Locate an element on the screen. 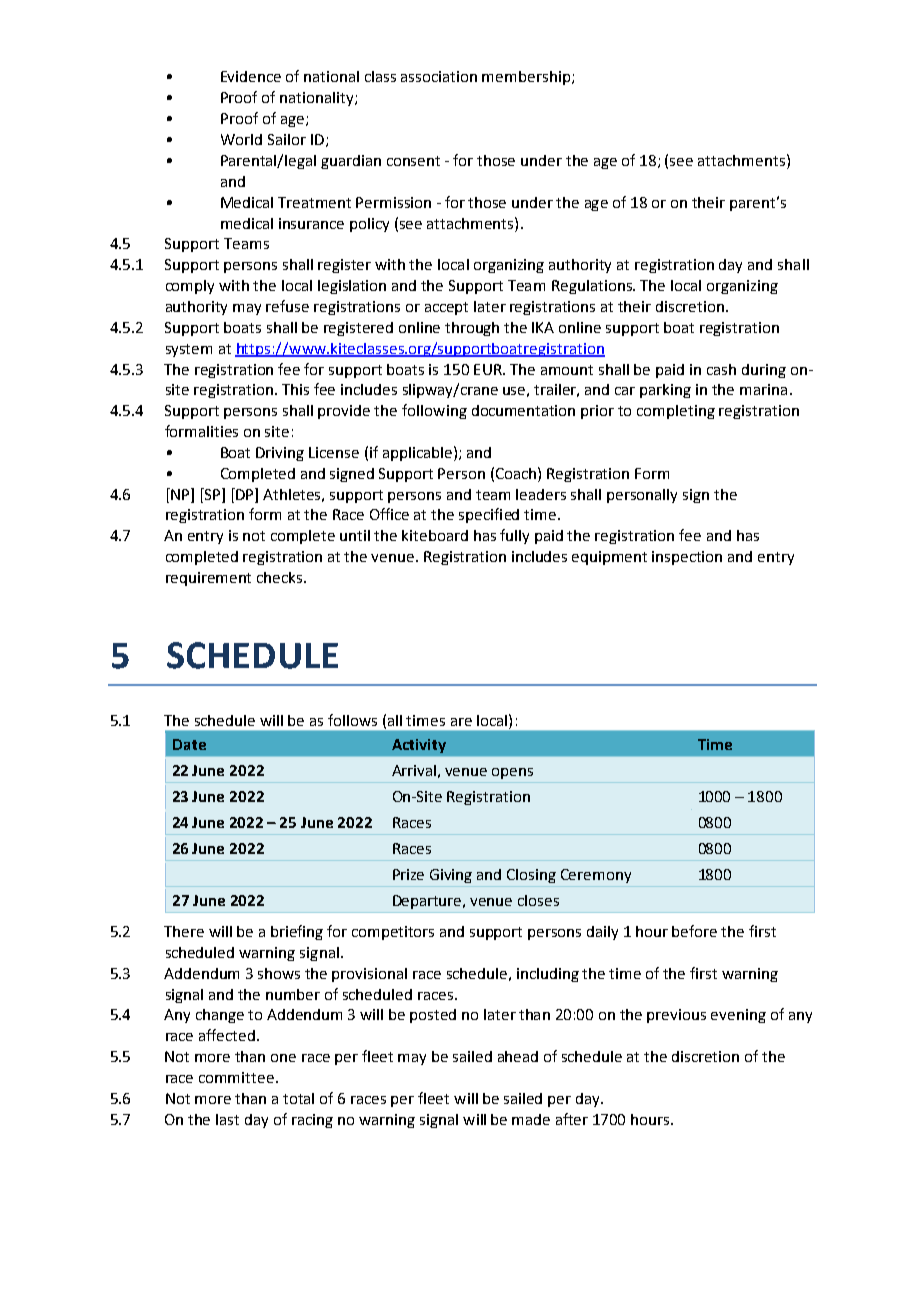 The width and height of the screenshot is (924, 1308). committee is located at coordinates (236, 1077).
